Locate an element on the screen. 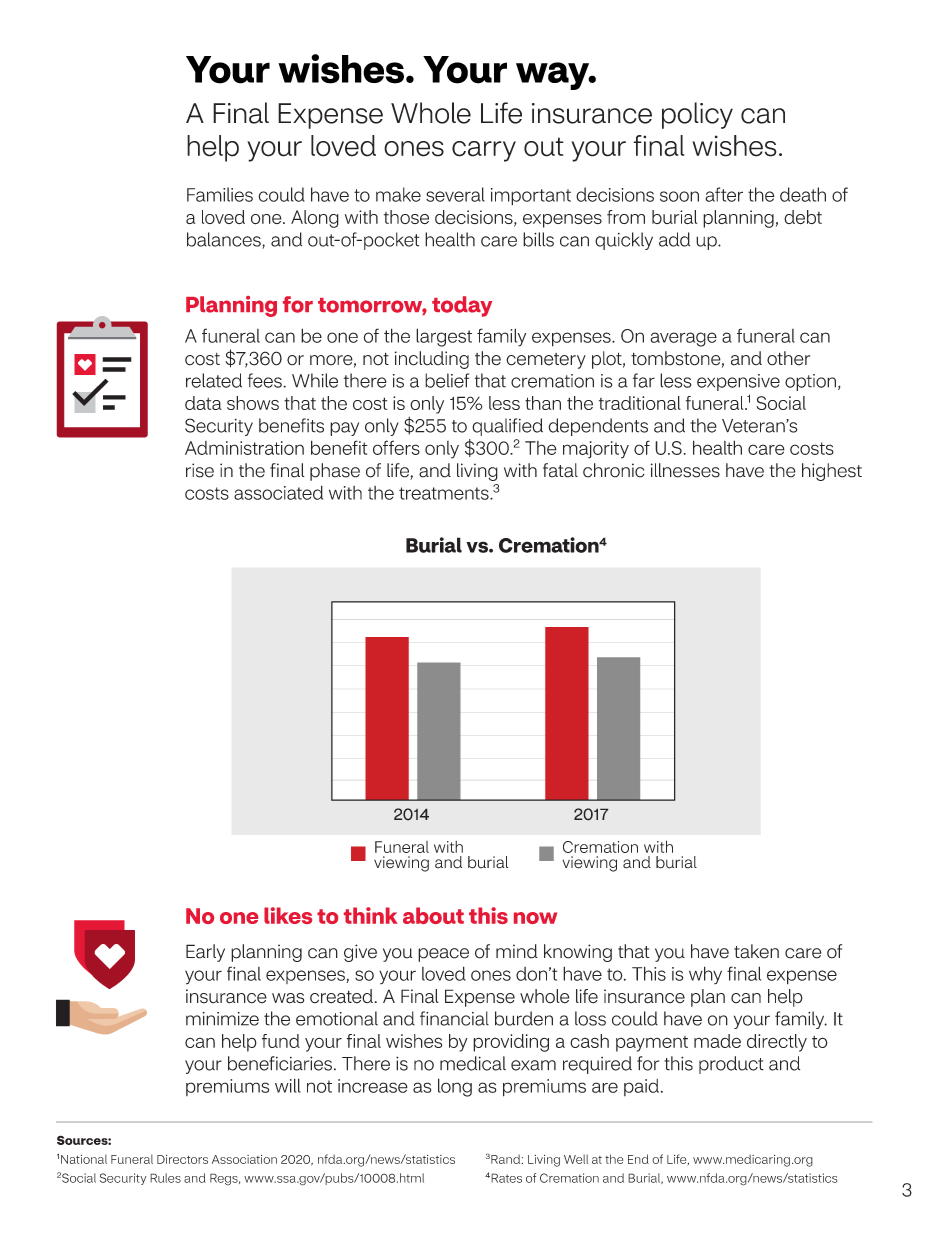  associated is located at coordinates (278, 492).
